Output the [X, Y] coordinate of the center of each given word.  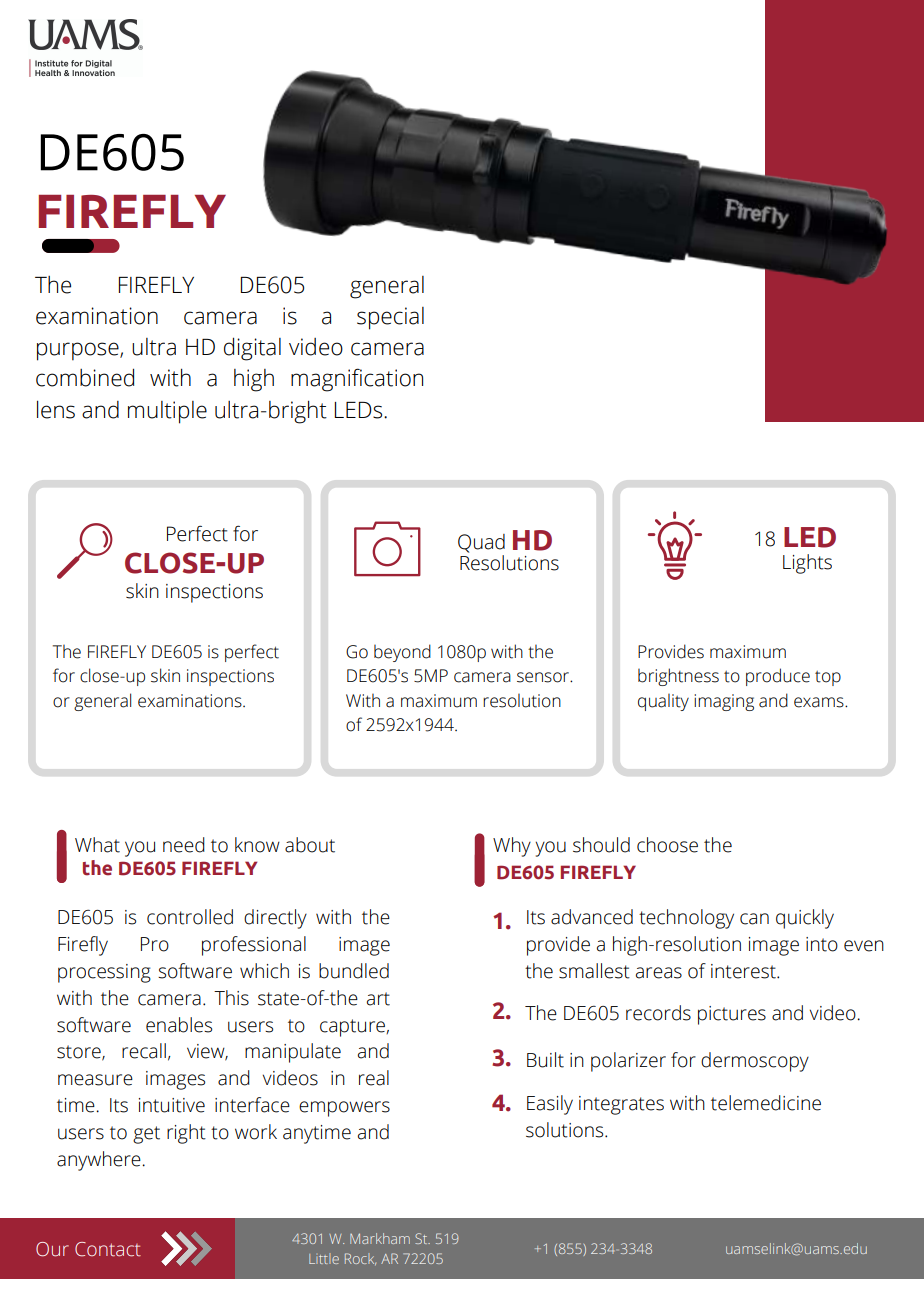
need [184, 845]
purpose [79, 351]
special [390, 318]
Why [512, 847]
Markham [380, 1238]
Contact [108, 1249]
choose [667, 845]
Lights [807, 564]
